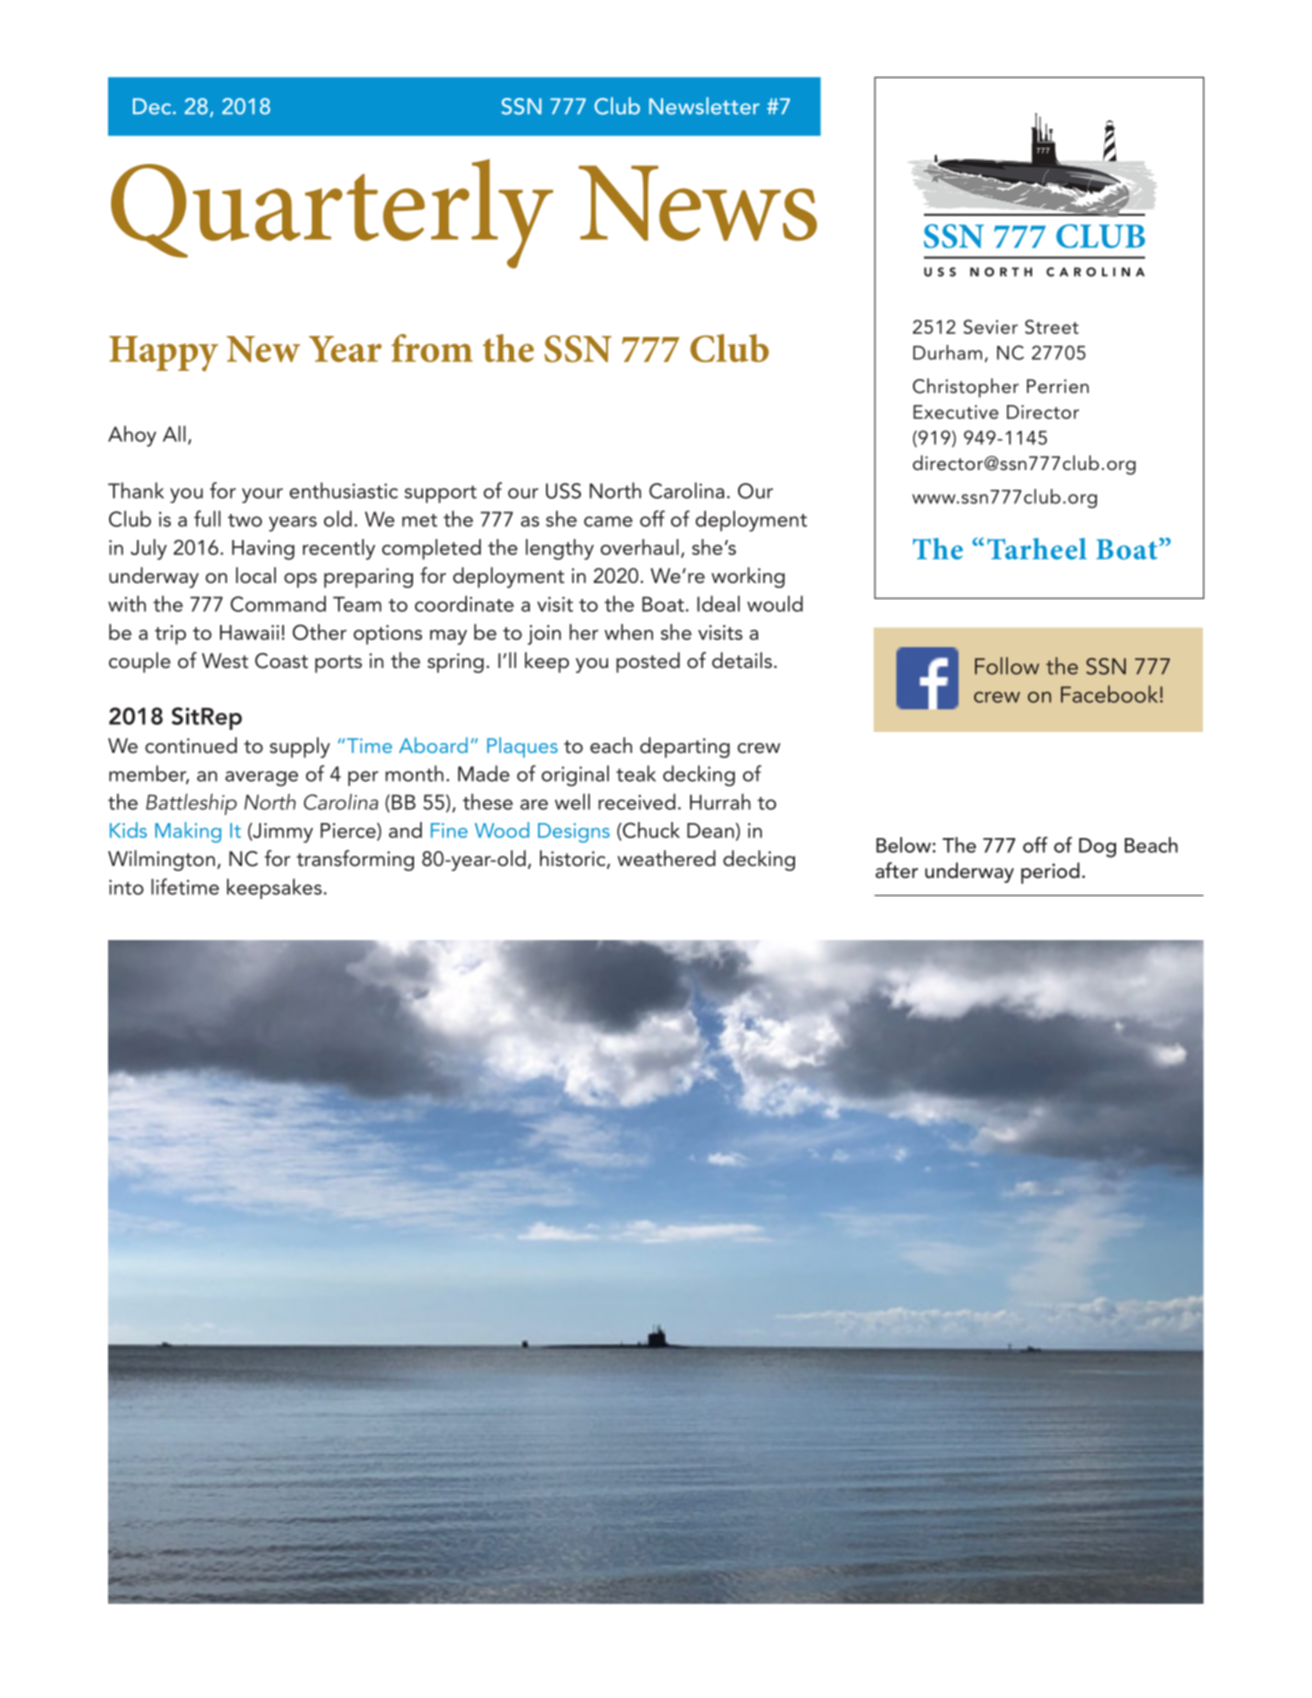  I want to click on All, so click(174, 433).
